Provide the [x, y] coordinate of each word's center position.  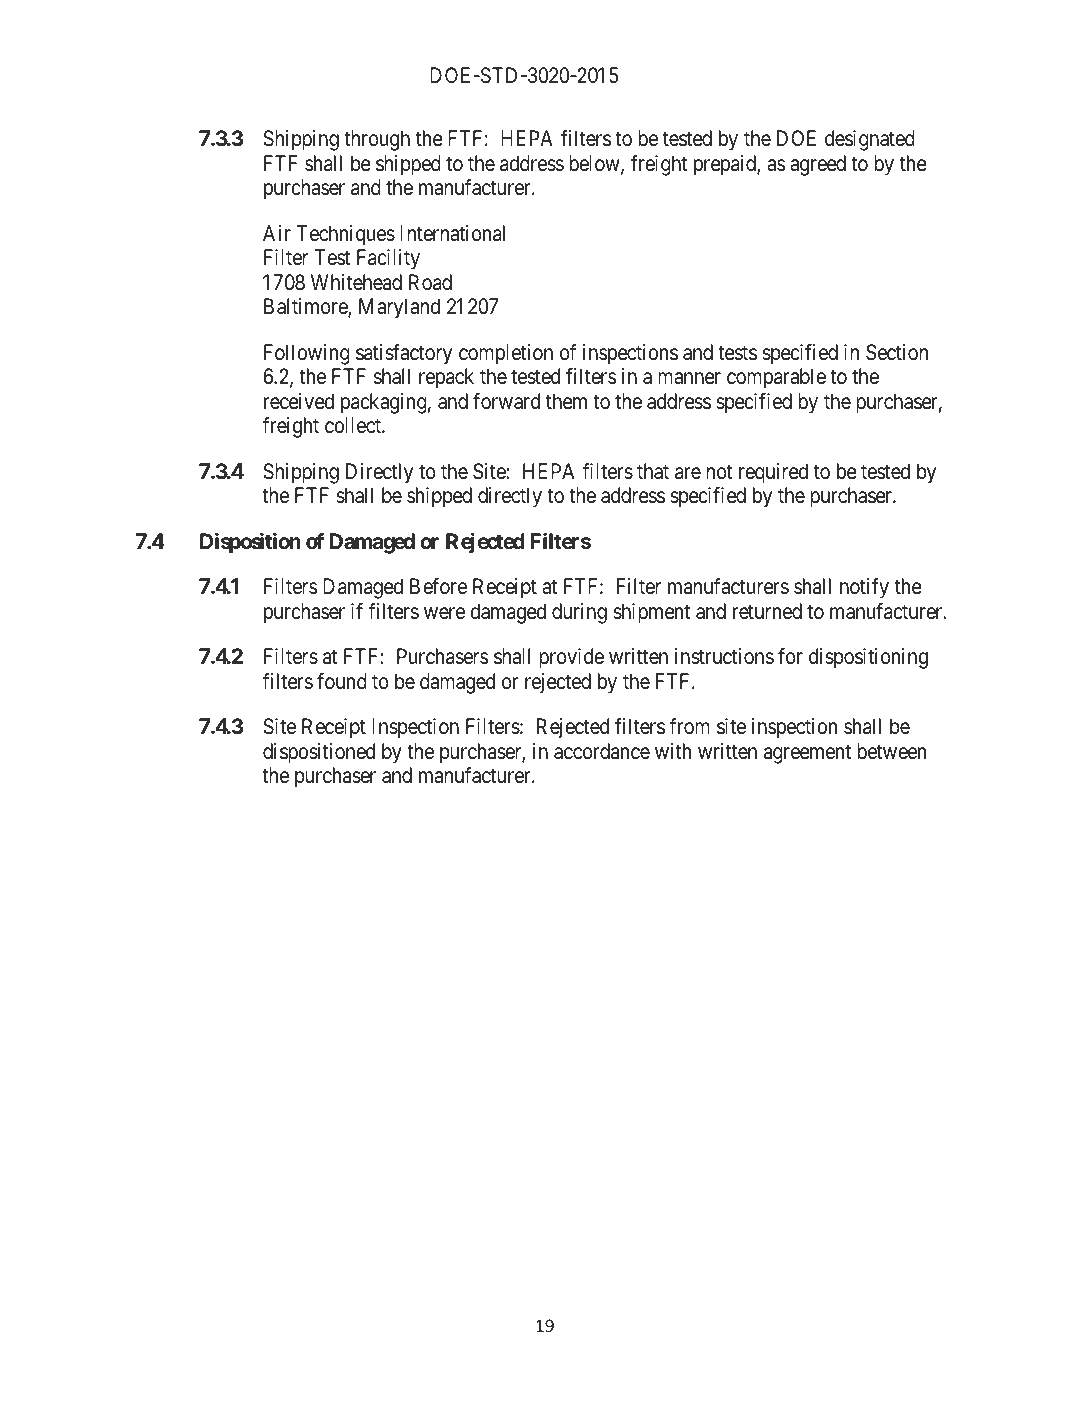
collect [354, 425]
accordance [602, 751]
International [452, 233]
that [653, 471]
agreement [807, 754]
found [342, 681]
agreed [818, 165]
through [377, 140]
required [773, 473]
